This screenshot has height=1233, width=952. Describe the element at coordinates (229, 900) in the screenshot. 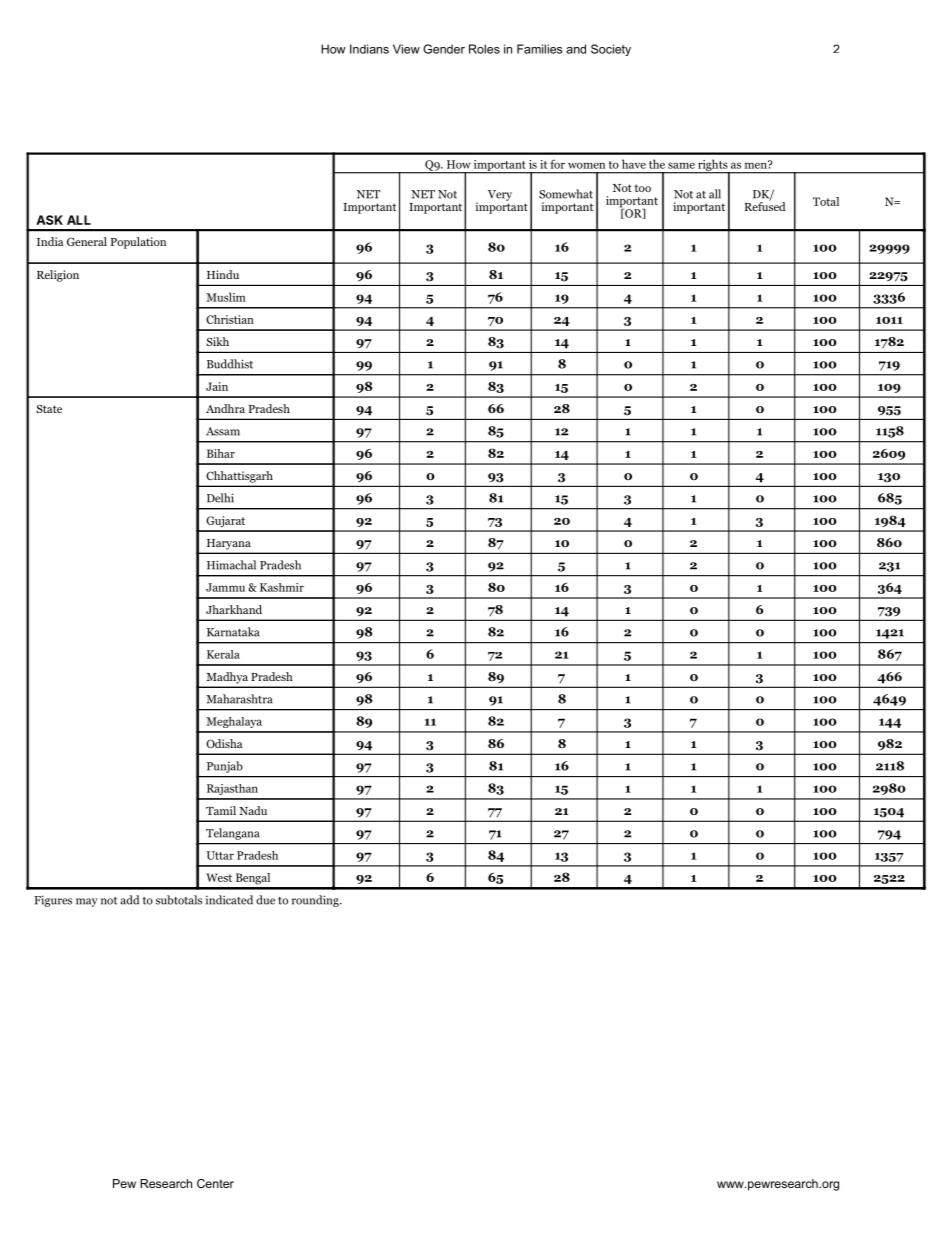

I see `indicated` at that location.
